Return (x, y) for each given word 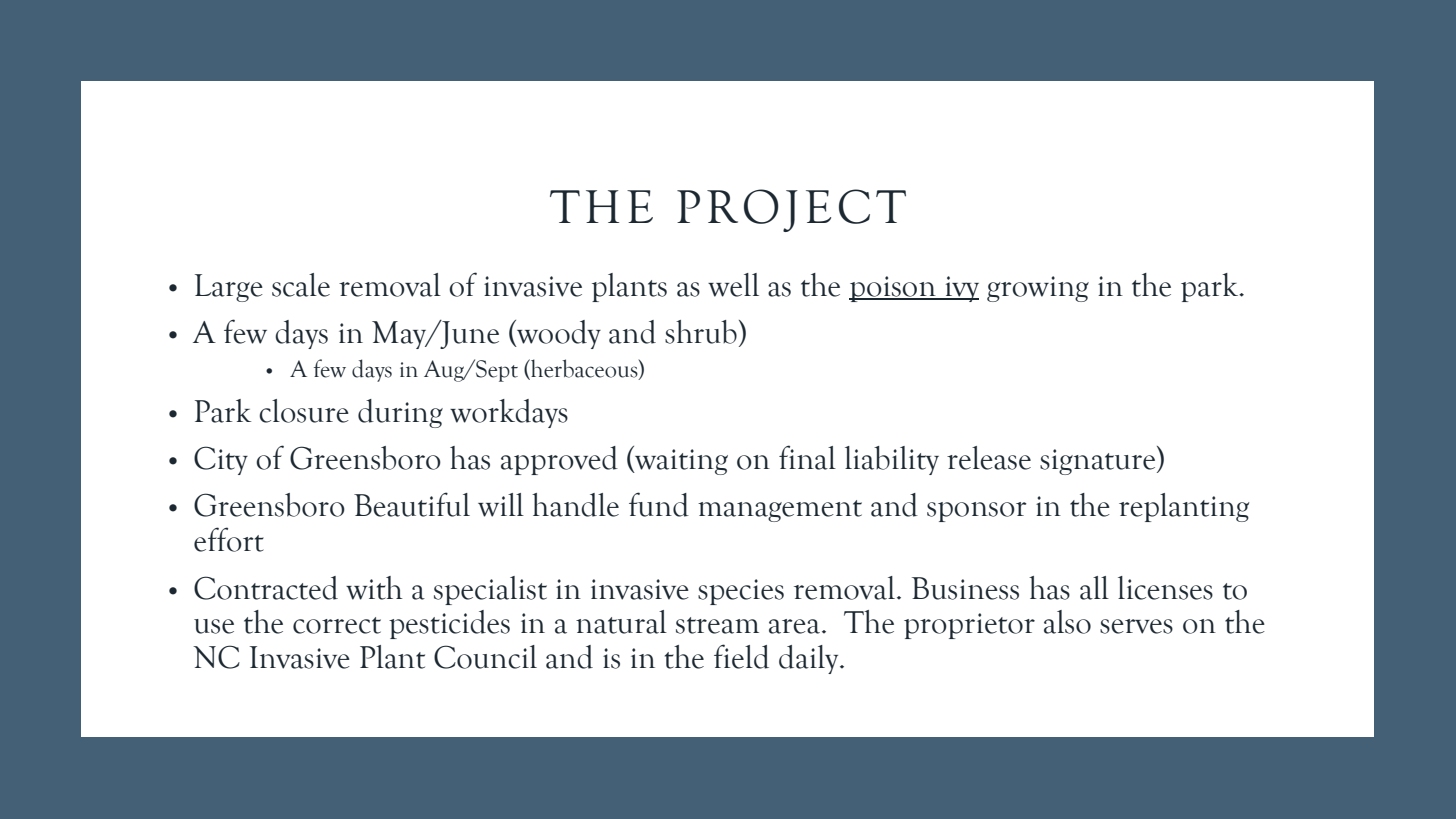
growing (1038, 289)
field (741, 656)
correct (337, 625)
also (1067, 622)
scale (301, 285)
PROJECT (791, 210)
